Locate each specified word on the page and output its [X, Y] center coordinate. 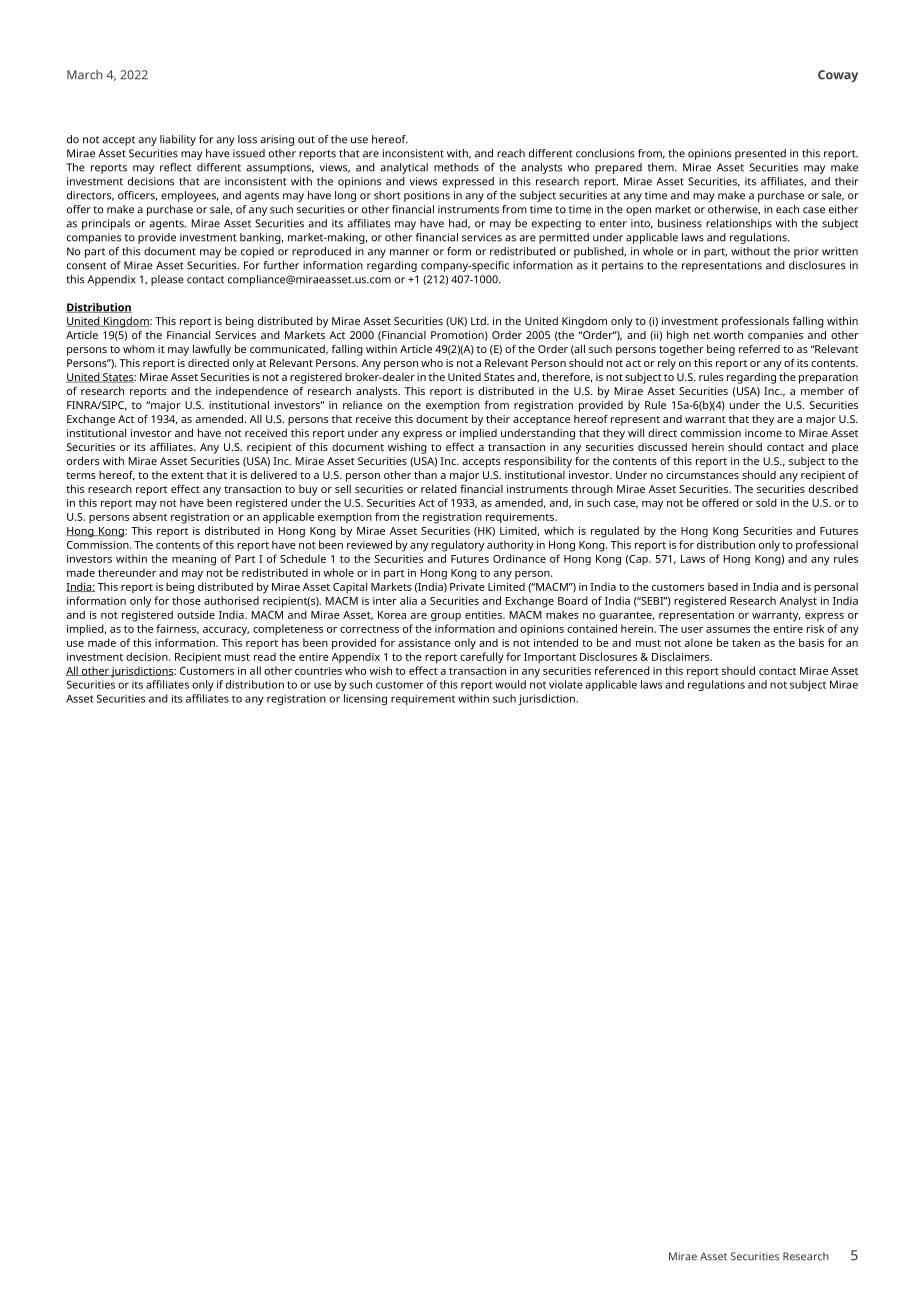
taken [746, 642]
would [510, 684]
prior [806, 252]
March [84, 75]
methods [456, 167]
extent [187, 475]
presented [760, 154]
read [265, 656]
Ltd [479, 321]
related [439, 489]
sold [766, 502]
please [167, 280]
